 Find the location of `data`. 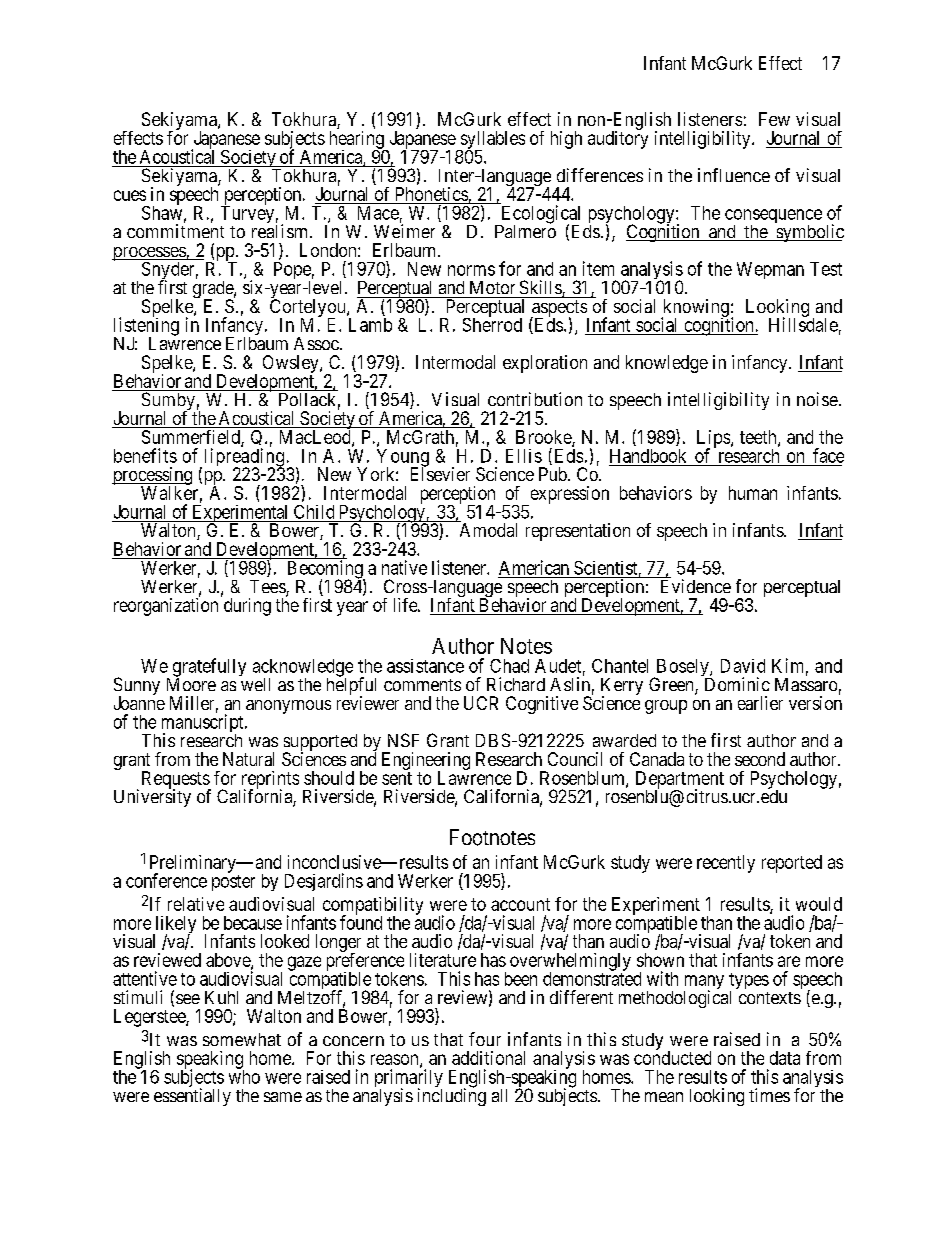

data is located at coordinates (785, 1058).
